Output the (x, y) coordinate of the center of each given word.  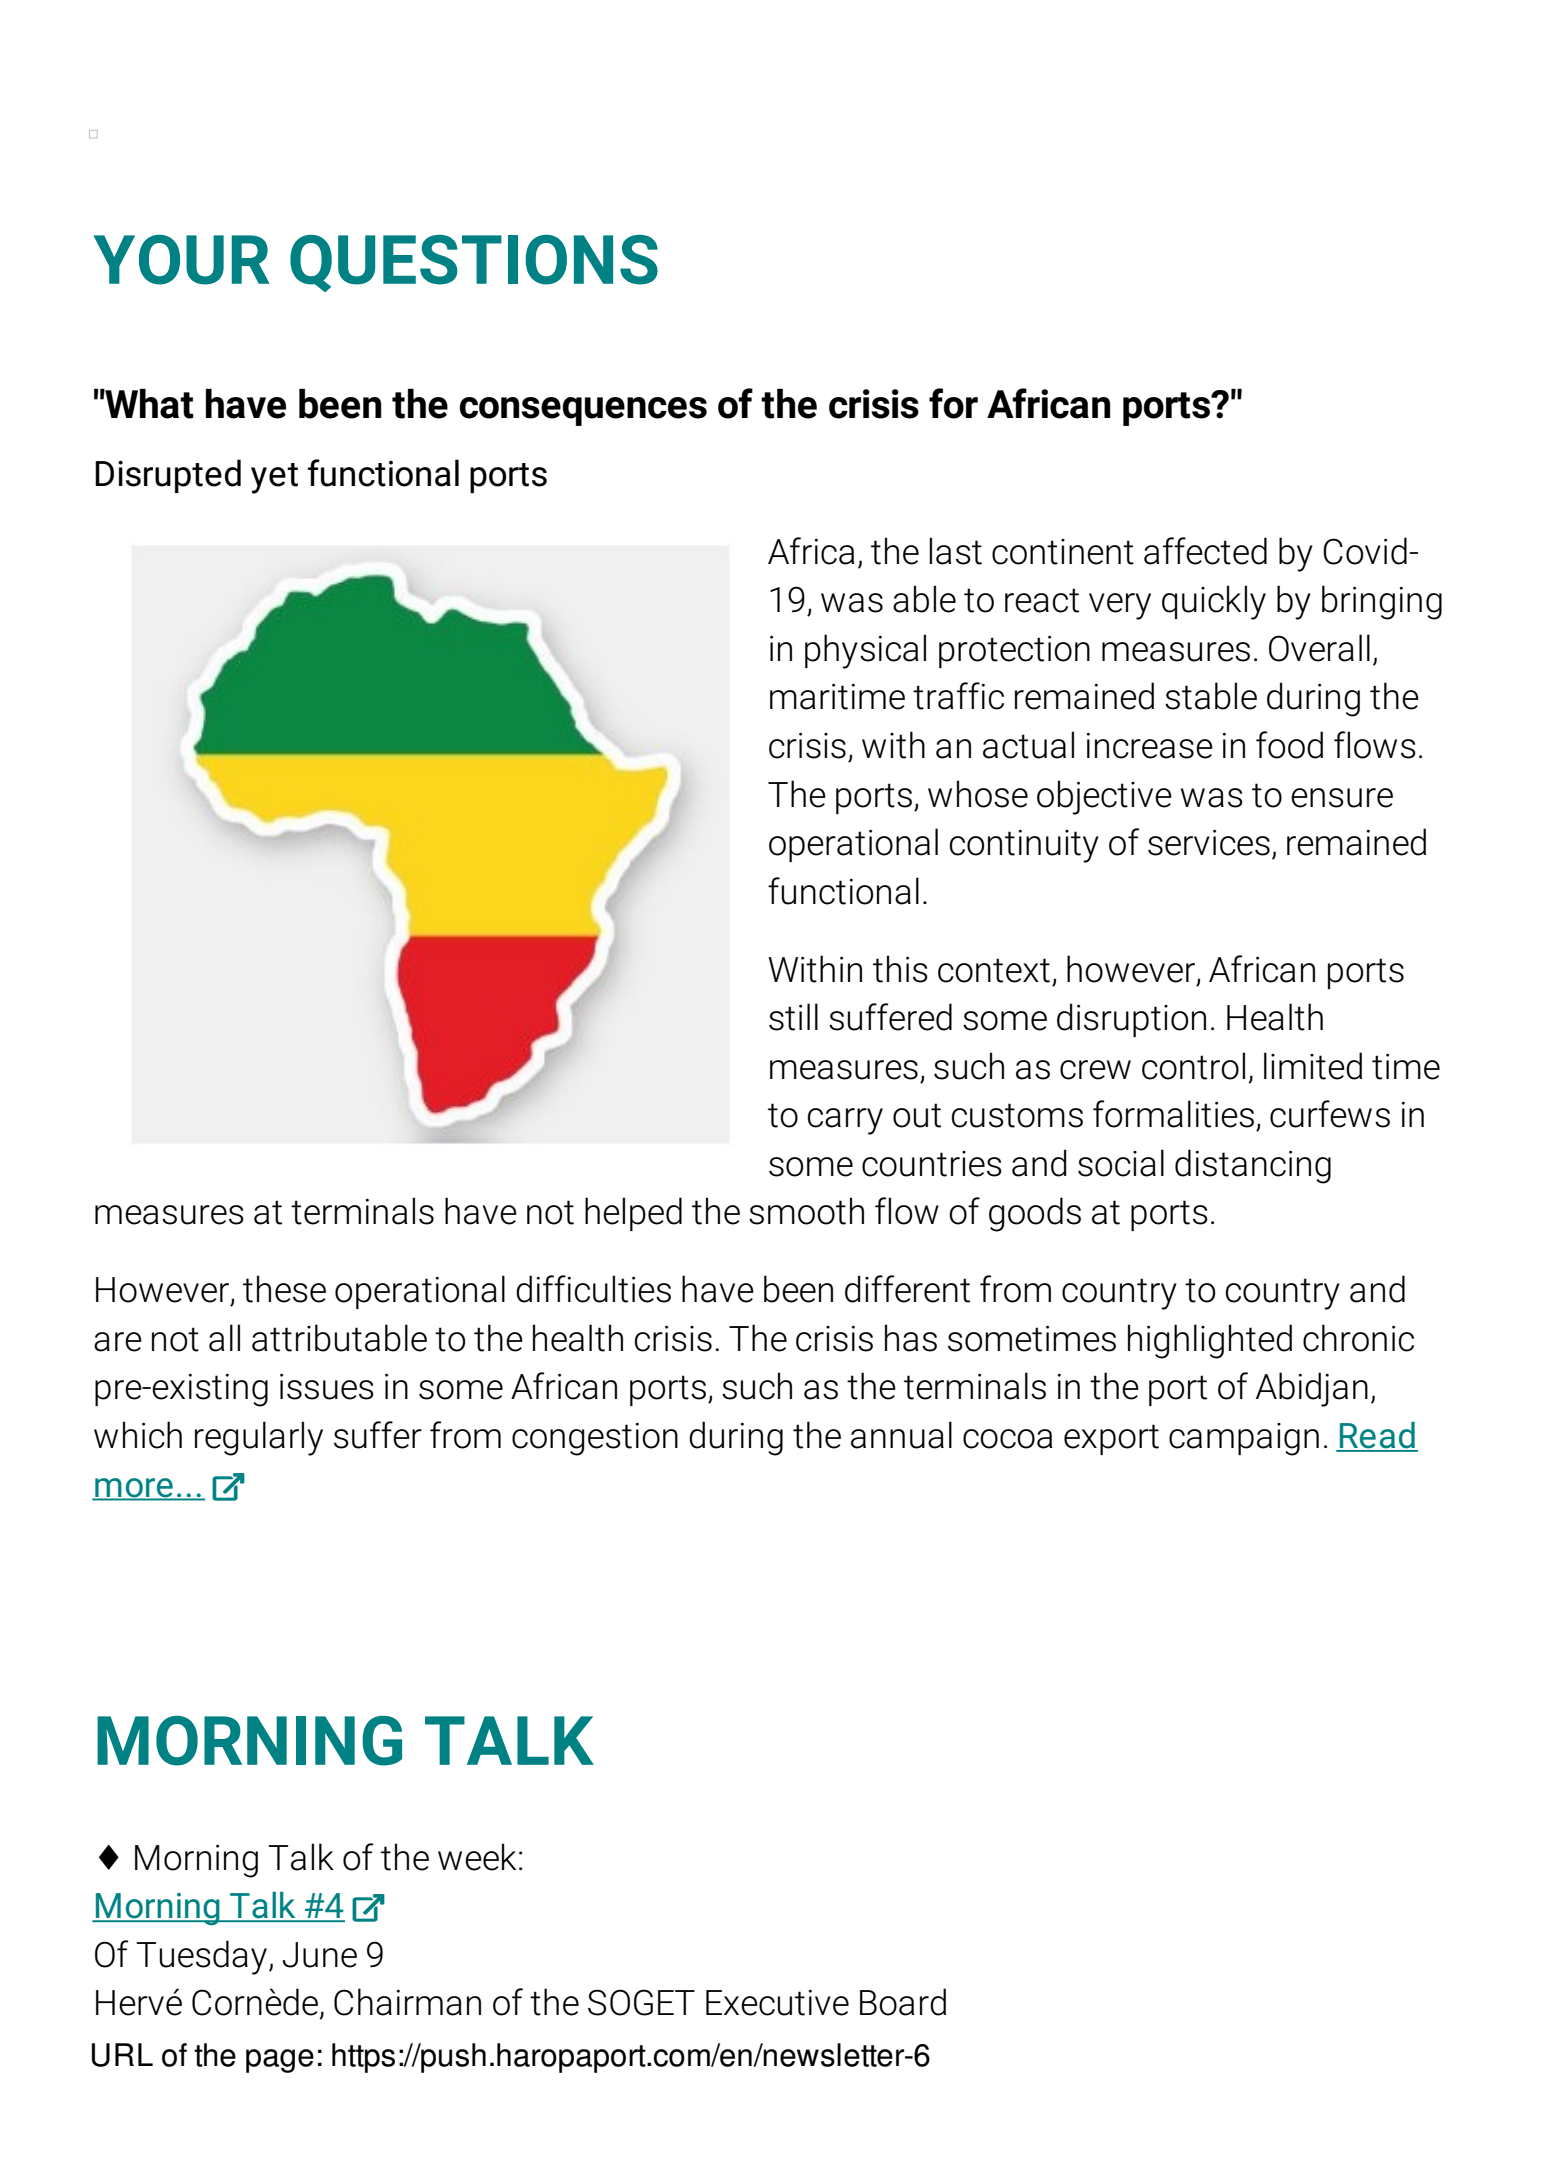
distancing (1253, 1166)
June (320, 1955)
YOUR (181, 260)
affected (1205, 551)
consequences (583, 411)
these (284, 1289)
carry (845, 1121)
